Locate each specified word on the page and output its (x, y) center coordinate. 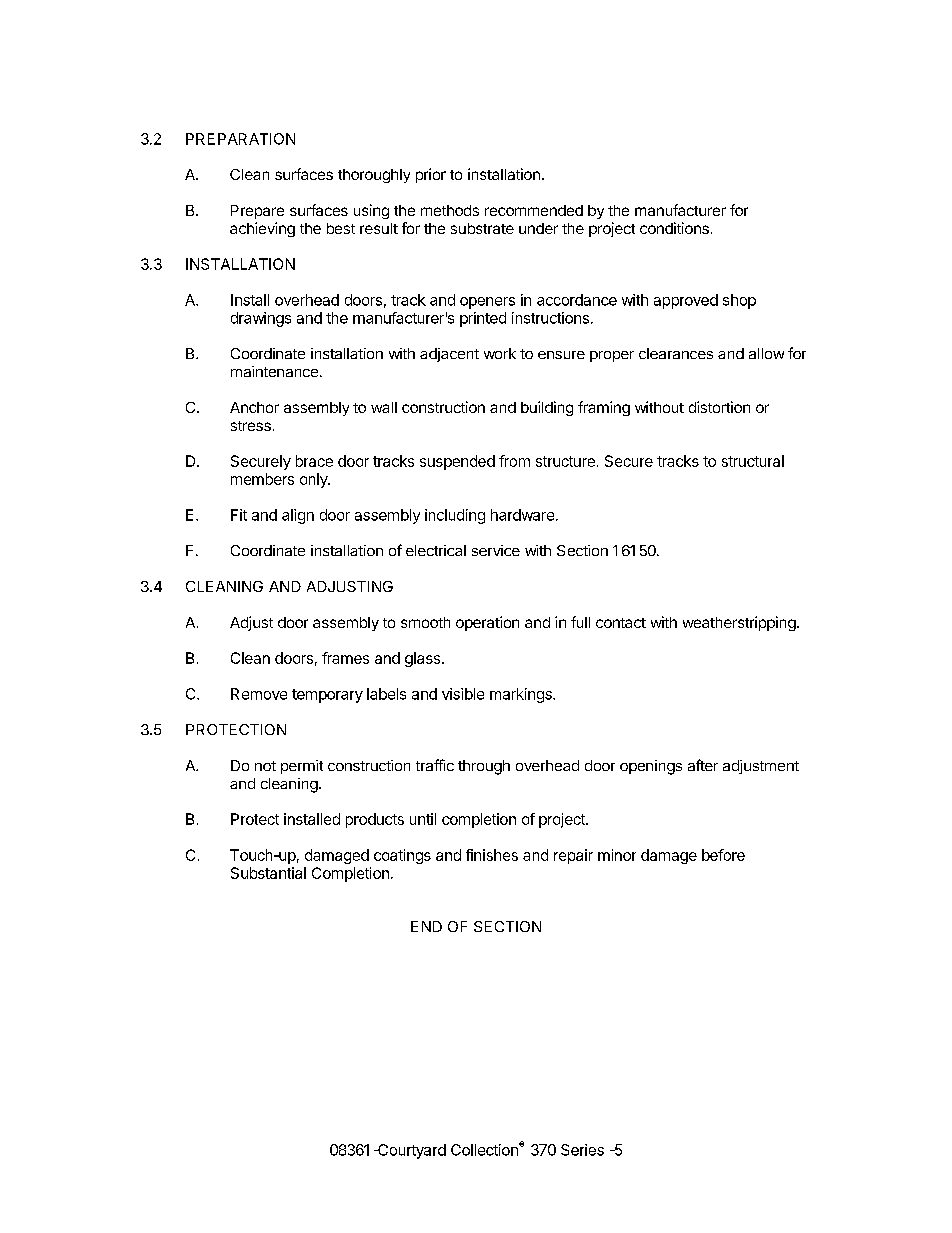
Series (582, 1150)
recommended (534, 210)
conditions (674, 228)
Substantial (268, 873)
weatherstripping (739, 623)
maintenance (274, 371)
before (723, 855)
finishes (492, 855)
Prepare (257, 212)
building (547, 408)
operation (487, 623)
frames (345, 658)
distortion (719, 407)
